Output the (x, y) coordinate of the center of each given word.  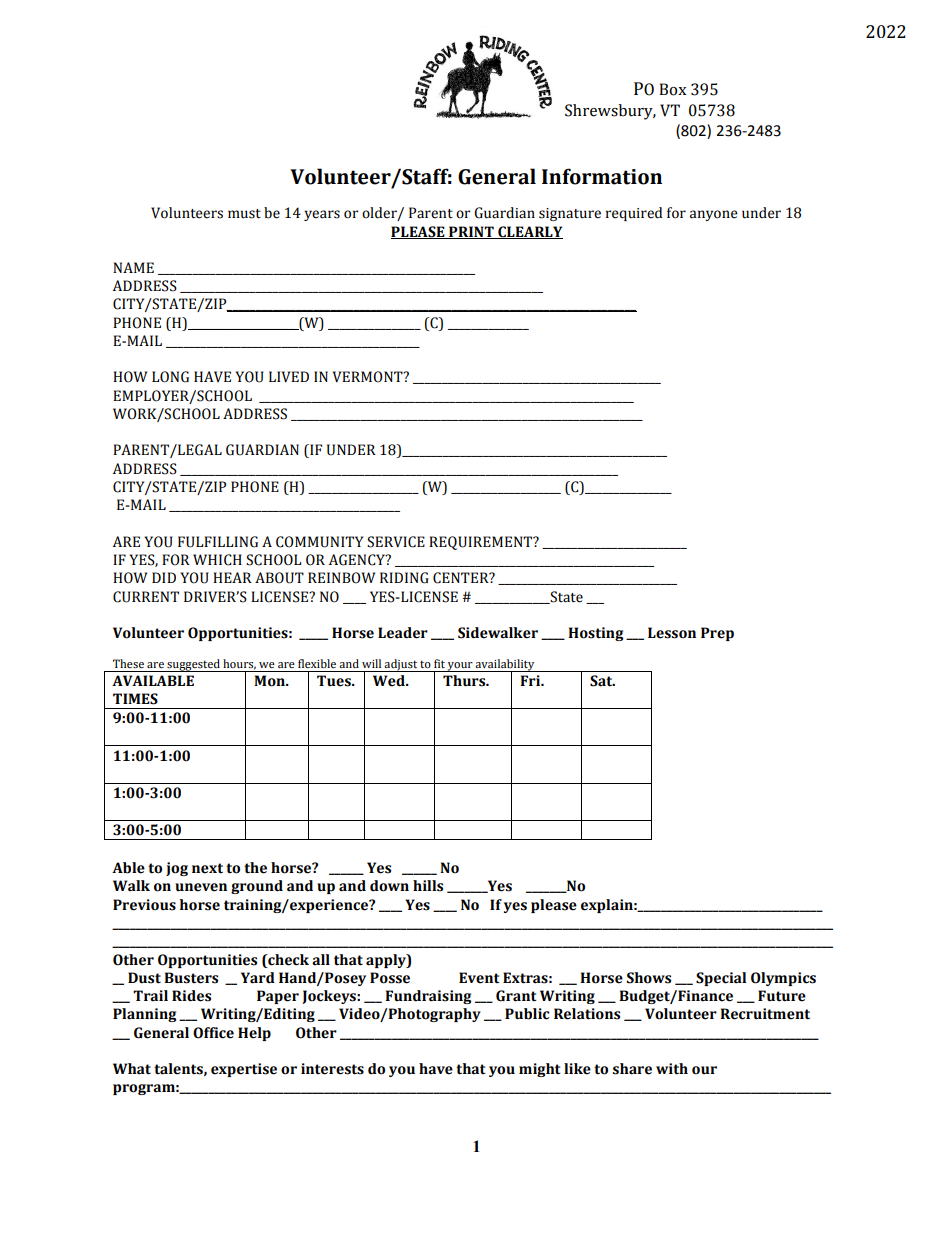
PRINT (471, 232)
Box (673, 89)
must (244, 214)
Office (213, 1033)
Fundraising (428, 997)
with (672, 1069)
